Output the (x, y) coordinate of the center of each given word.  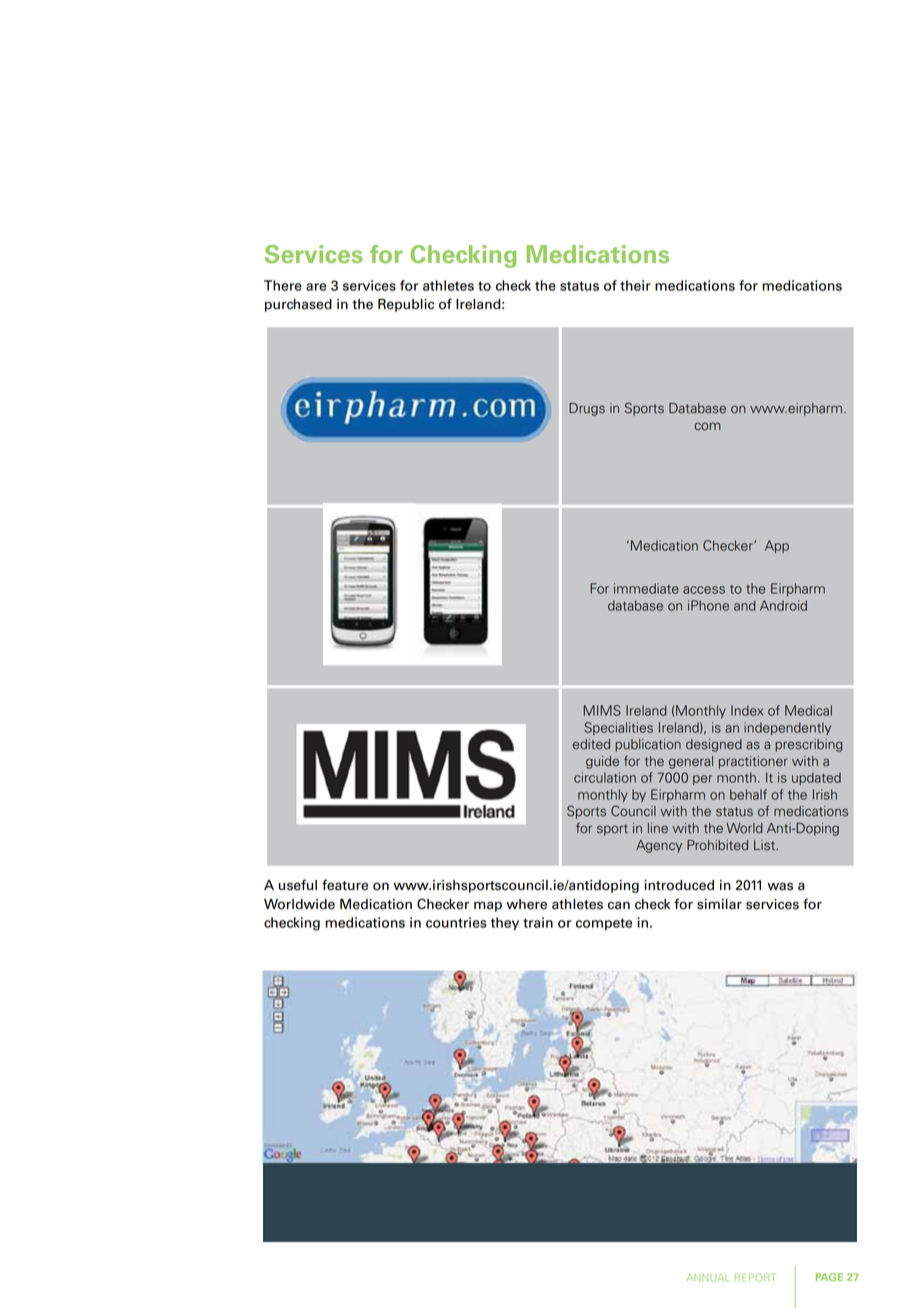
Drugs (587, 409)
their (635, 285)
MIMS (602, 710)
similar (719, 904)
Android (783, 605)
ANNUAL (708, 1278)
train (538, 922)
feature (345, 885)
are (316, 287)
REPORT (754, 1277)
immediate (646, 588)
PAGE (829, 1277)
